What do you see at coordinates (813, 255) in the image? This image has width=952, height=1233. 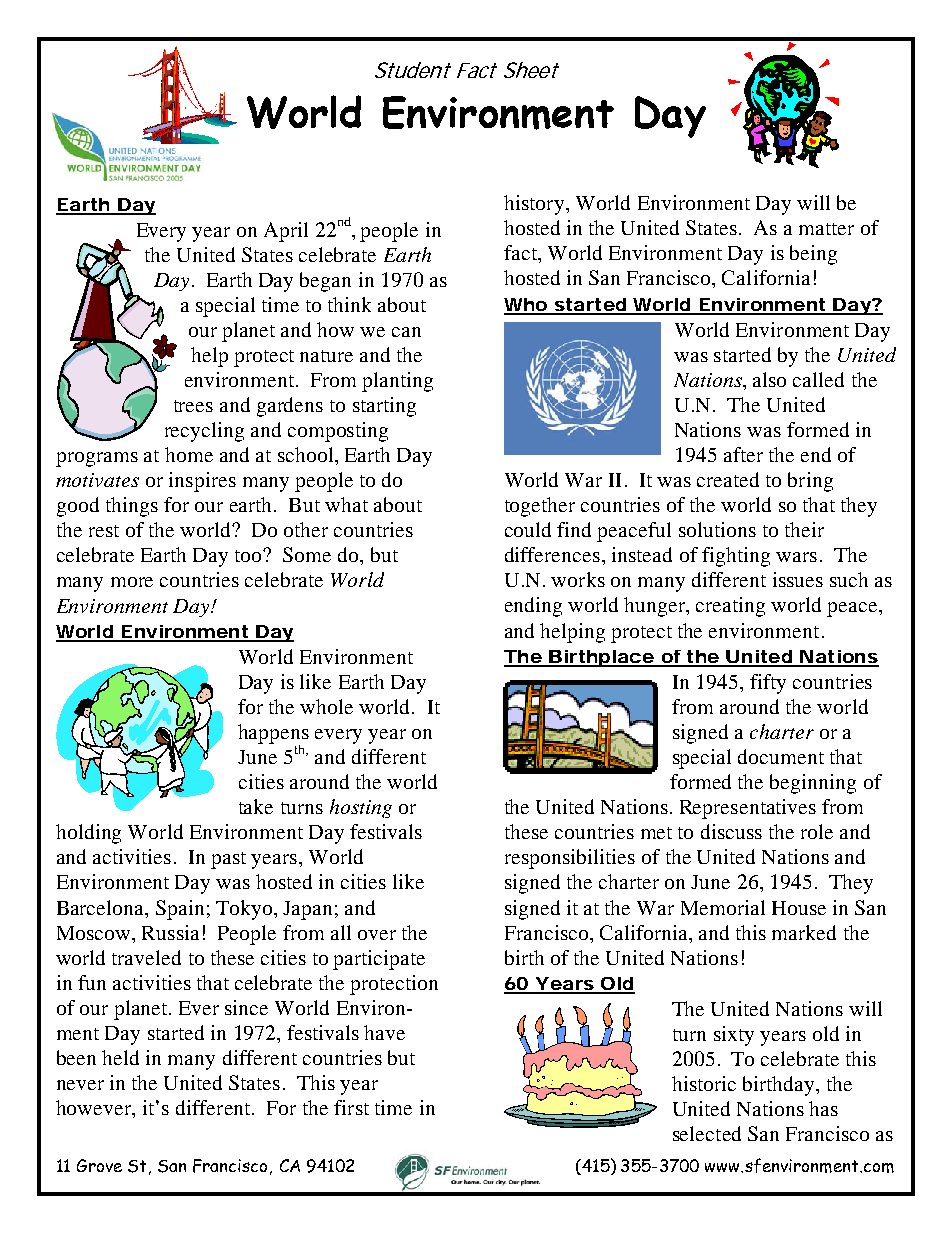 I see `being` at bounding box center [813, 255].
